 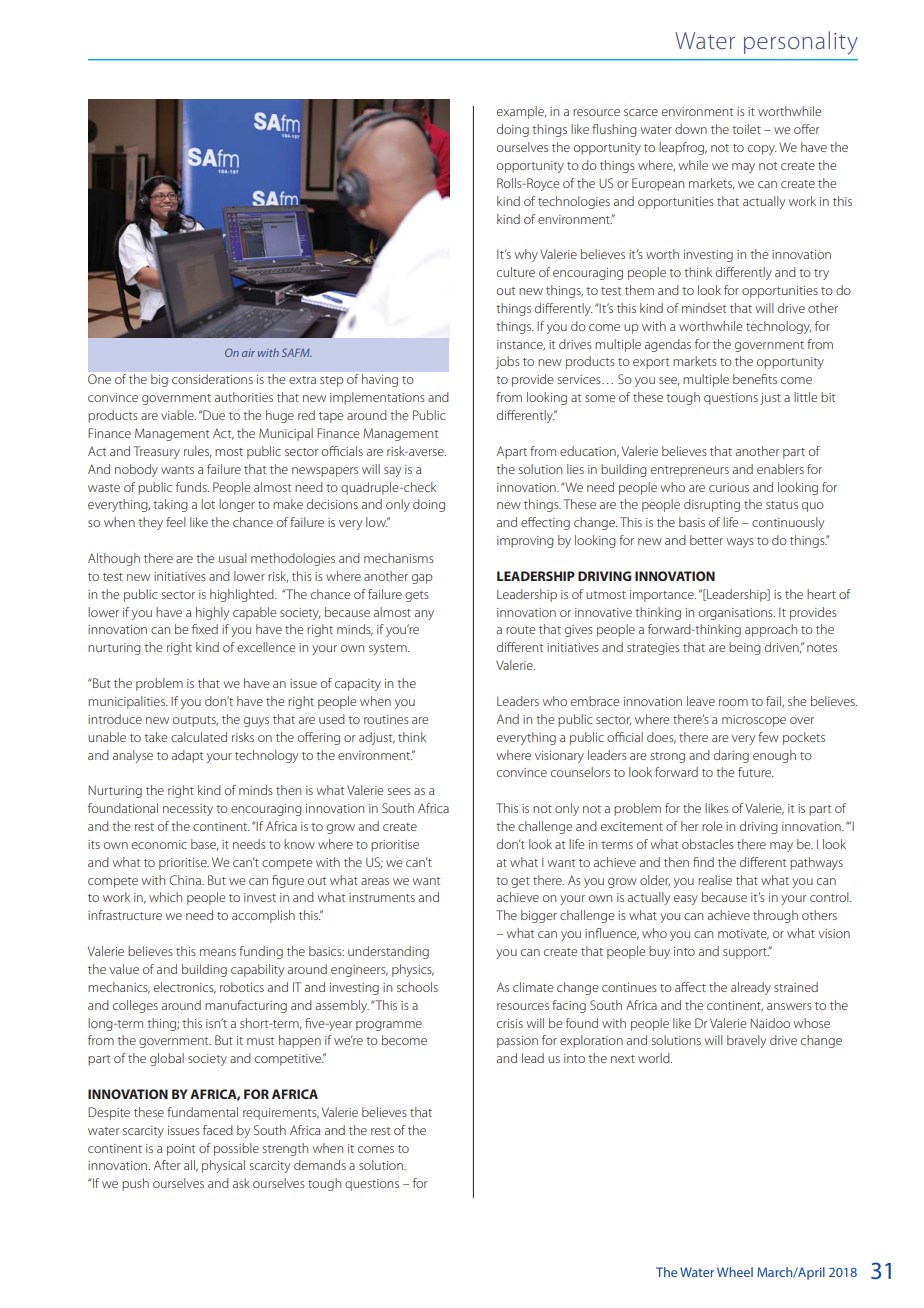 I want to click on flushing, so click(x=614, y=130).
